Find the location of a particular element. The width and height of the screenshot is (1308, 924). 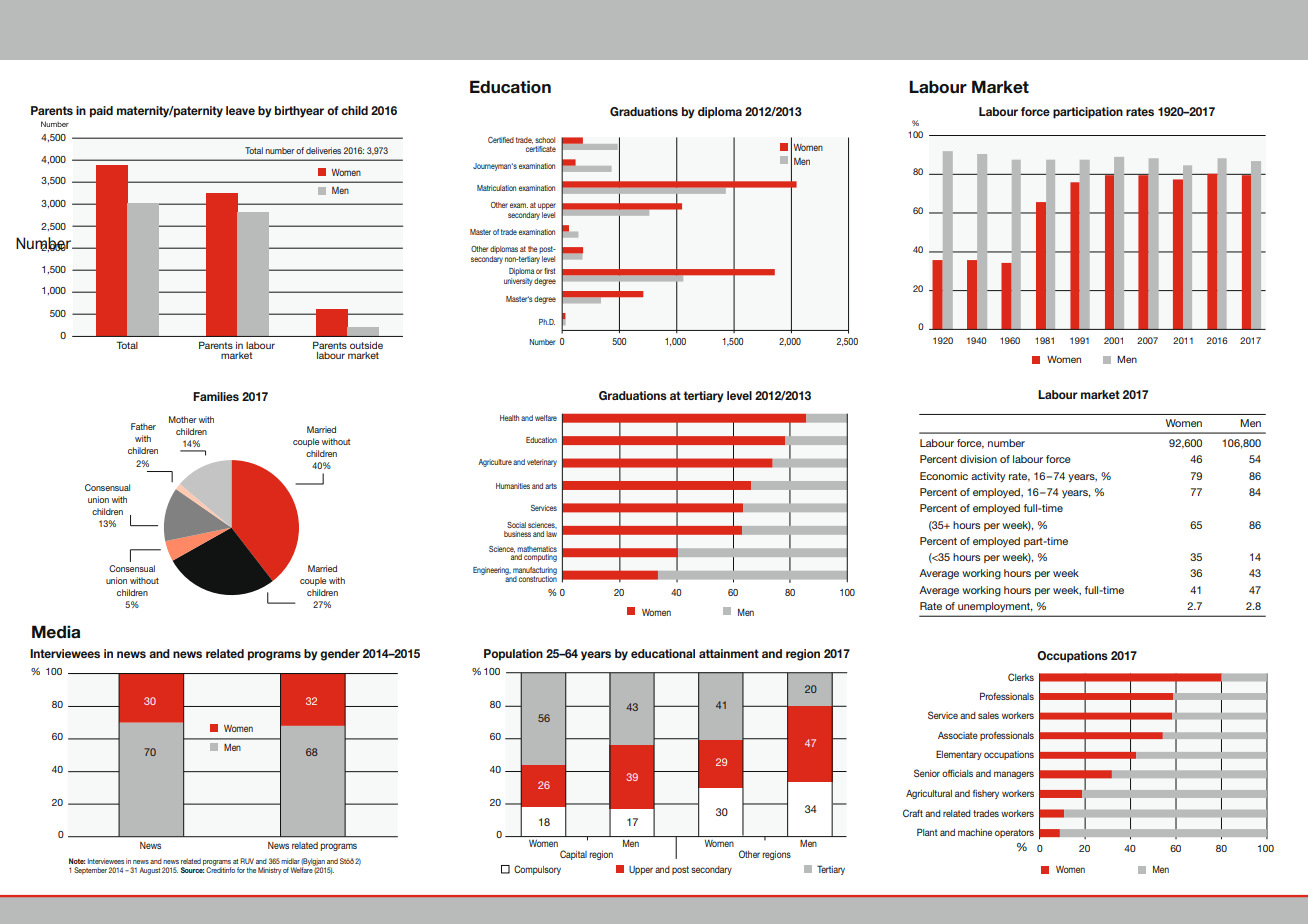

paid is located at coordinates (101, 112).
